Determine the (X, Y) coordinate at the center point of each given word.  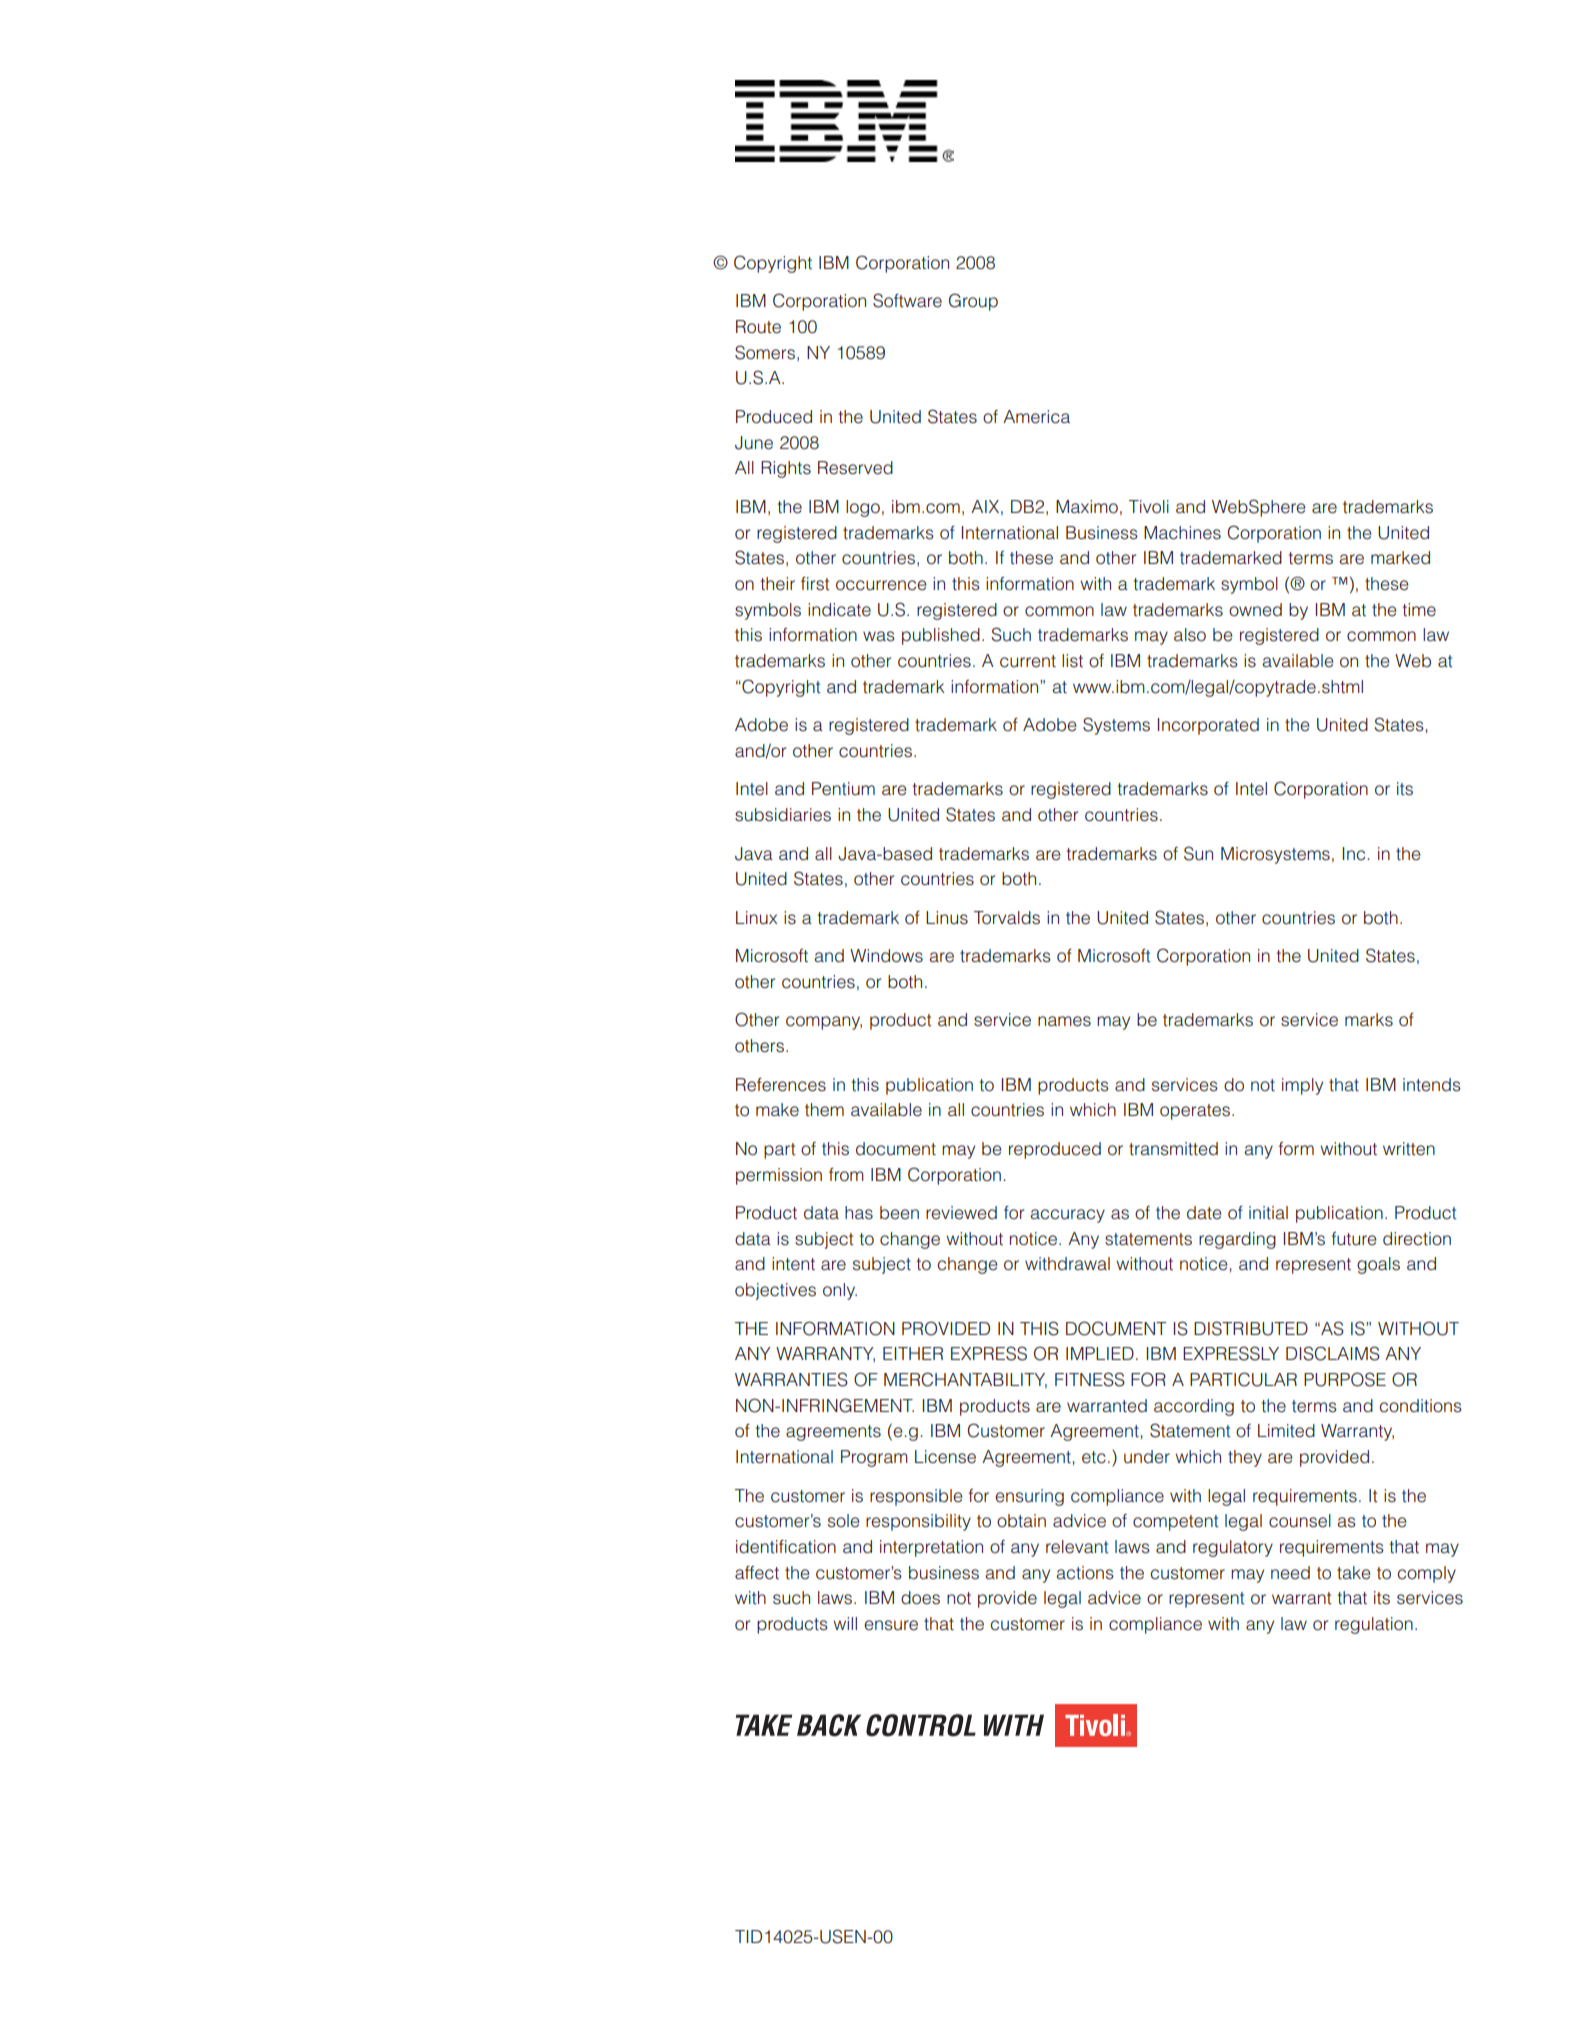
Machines (1182, 533)
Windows (886, 956)
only (840, 1291)
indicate (839, 610)
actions (1085, 1573)
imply (1302, 1086)
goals (1378, 1265)
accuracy (1067, 1216)
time (1419, 610)
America (1036, 417)
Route (758, 327)
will (845, 1623)
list (1072, 661)
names (1064, 1021)
